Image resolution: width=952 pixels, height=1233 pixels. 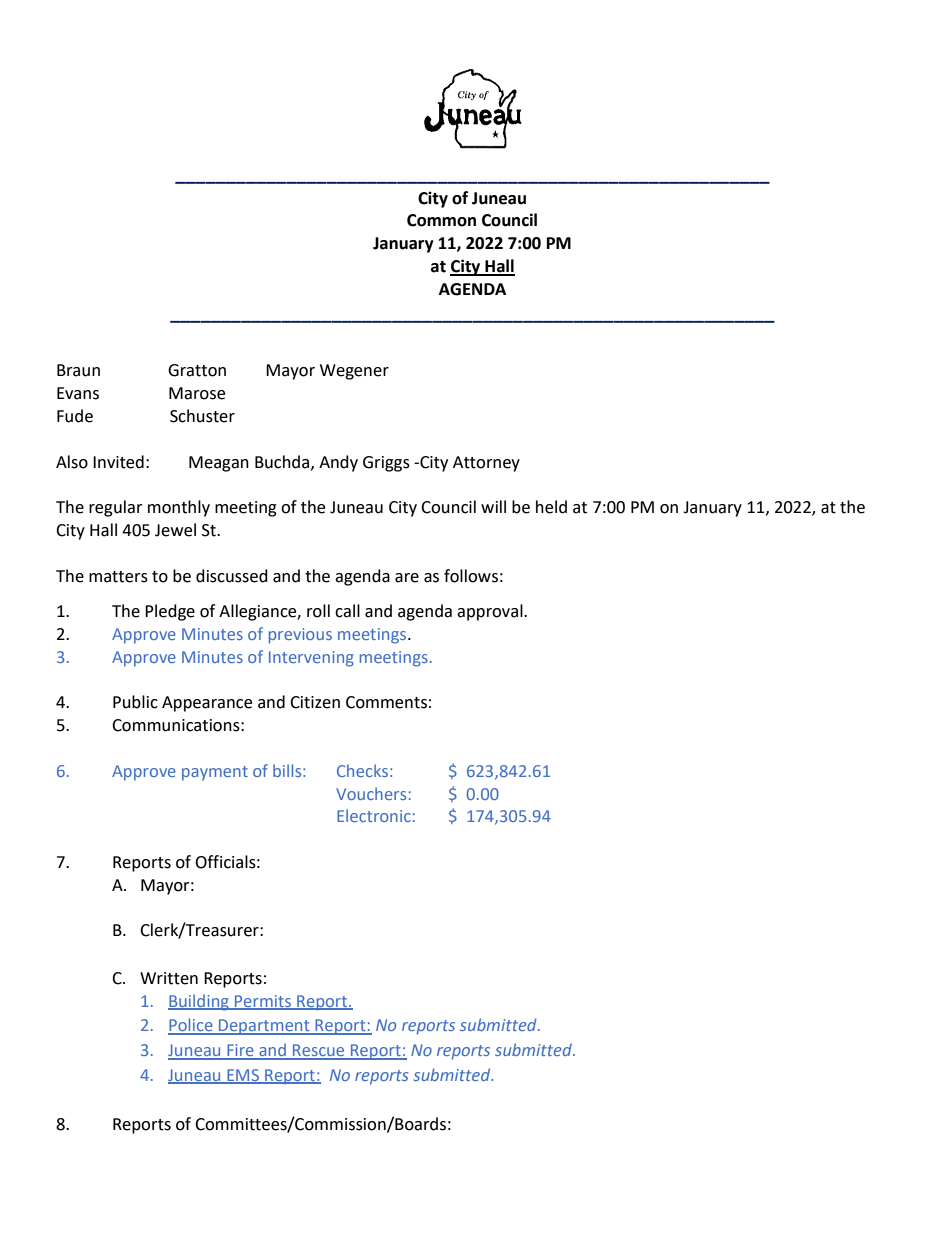 I want to click on will, so click(x=493, y=506).
